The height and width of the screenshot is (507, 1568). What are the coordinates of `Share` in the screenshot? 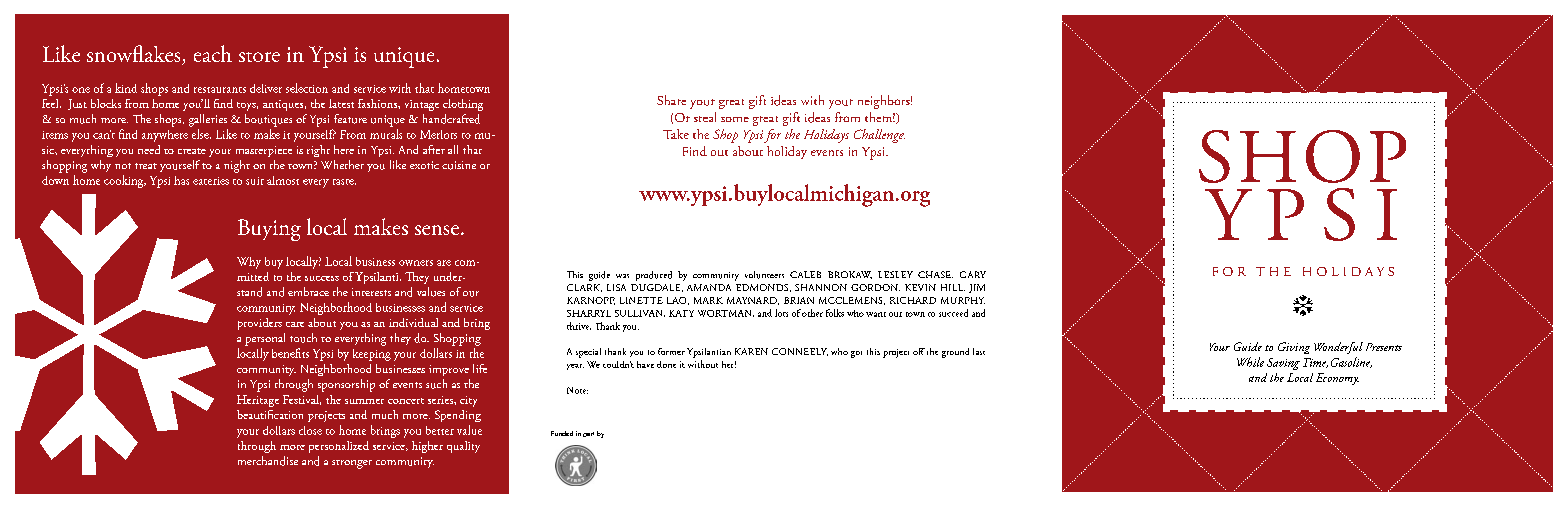 It's located at (671, 100).
